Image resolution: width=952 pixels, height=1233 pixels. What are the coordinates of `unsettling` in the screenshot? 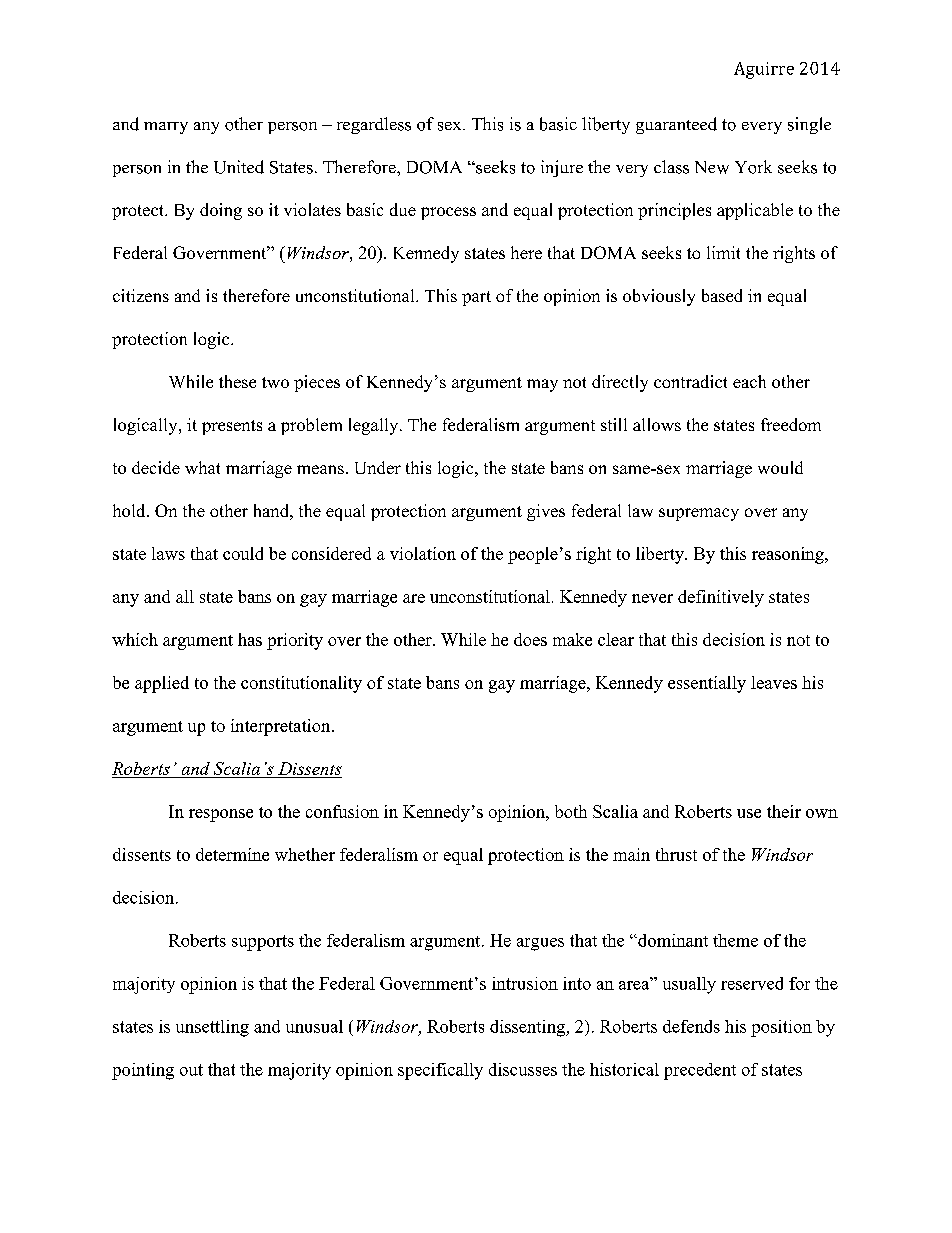 It's located at (212, 1028).
